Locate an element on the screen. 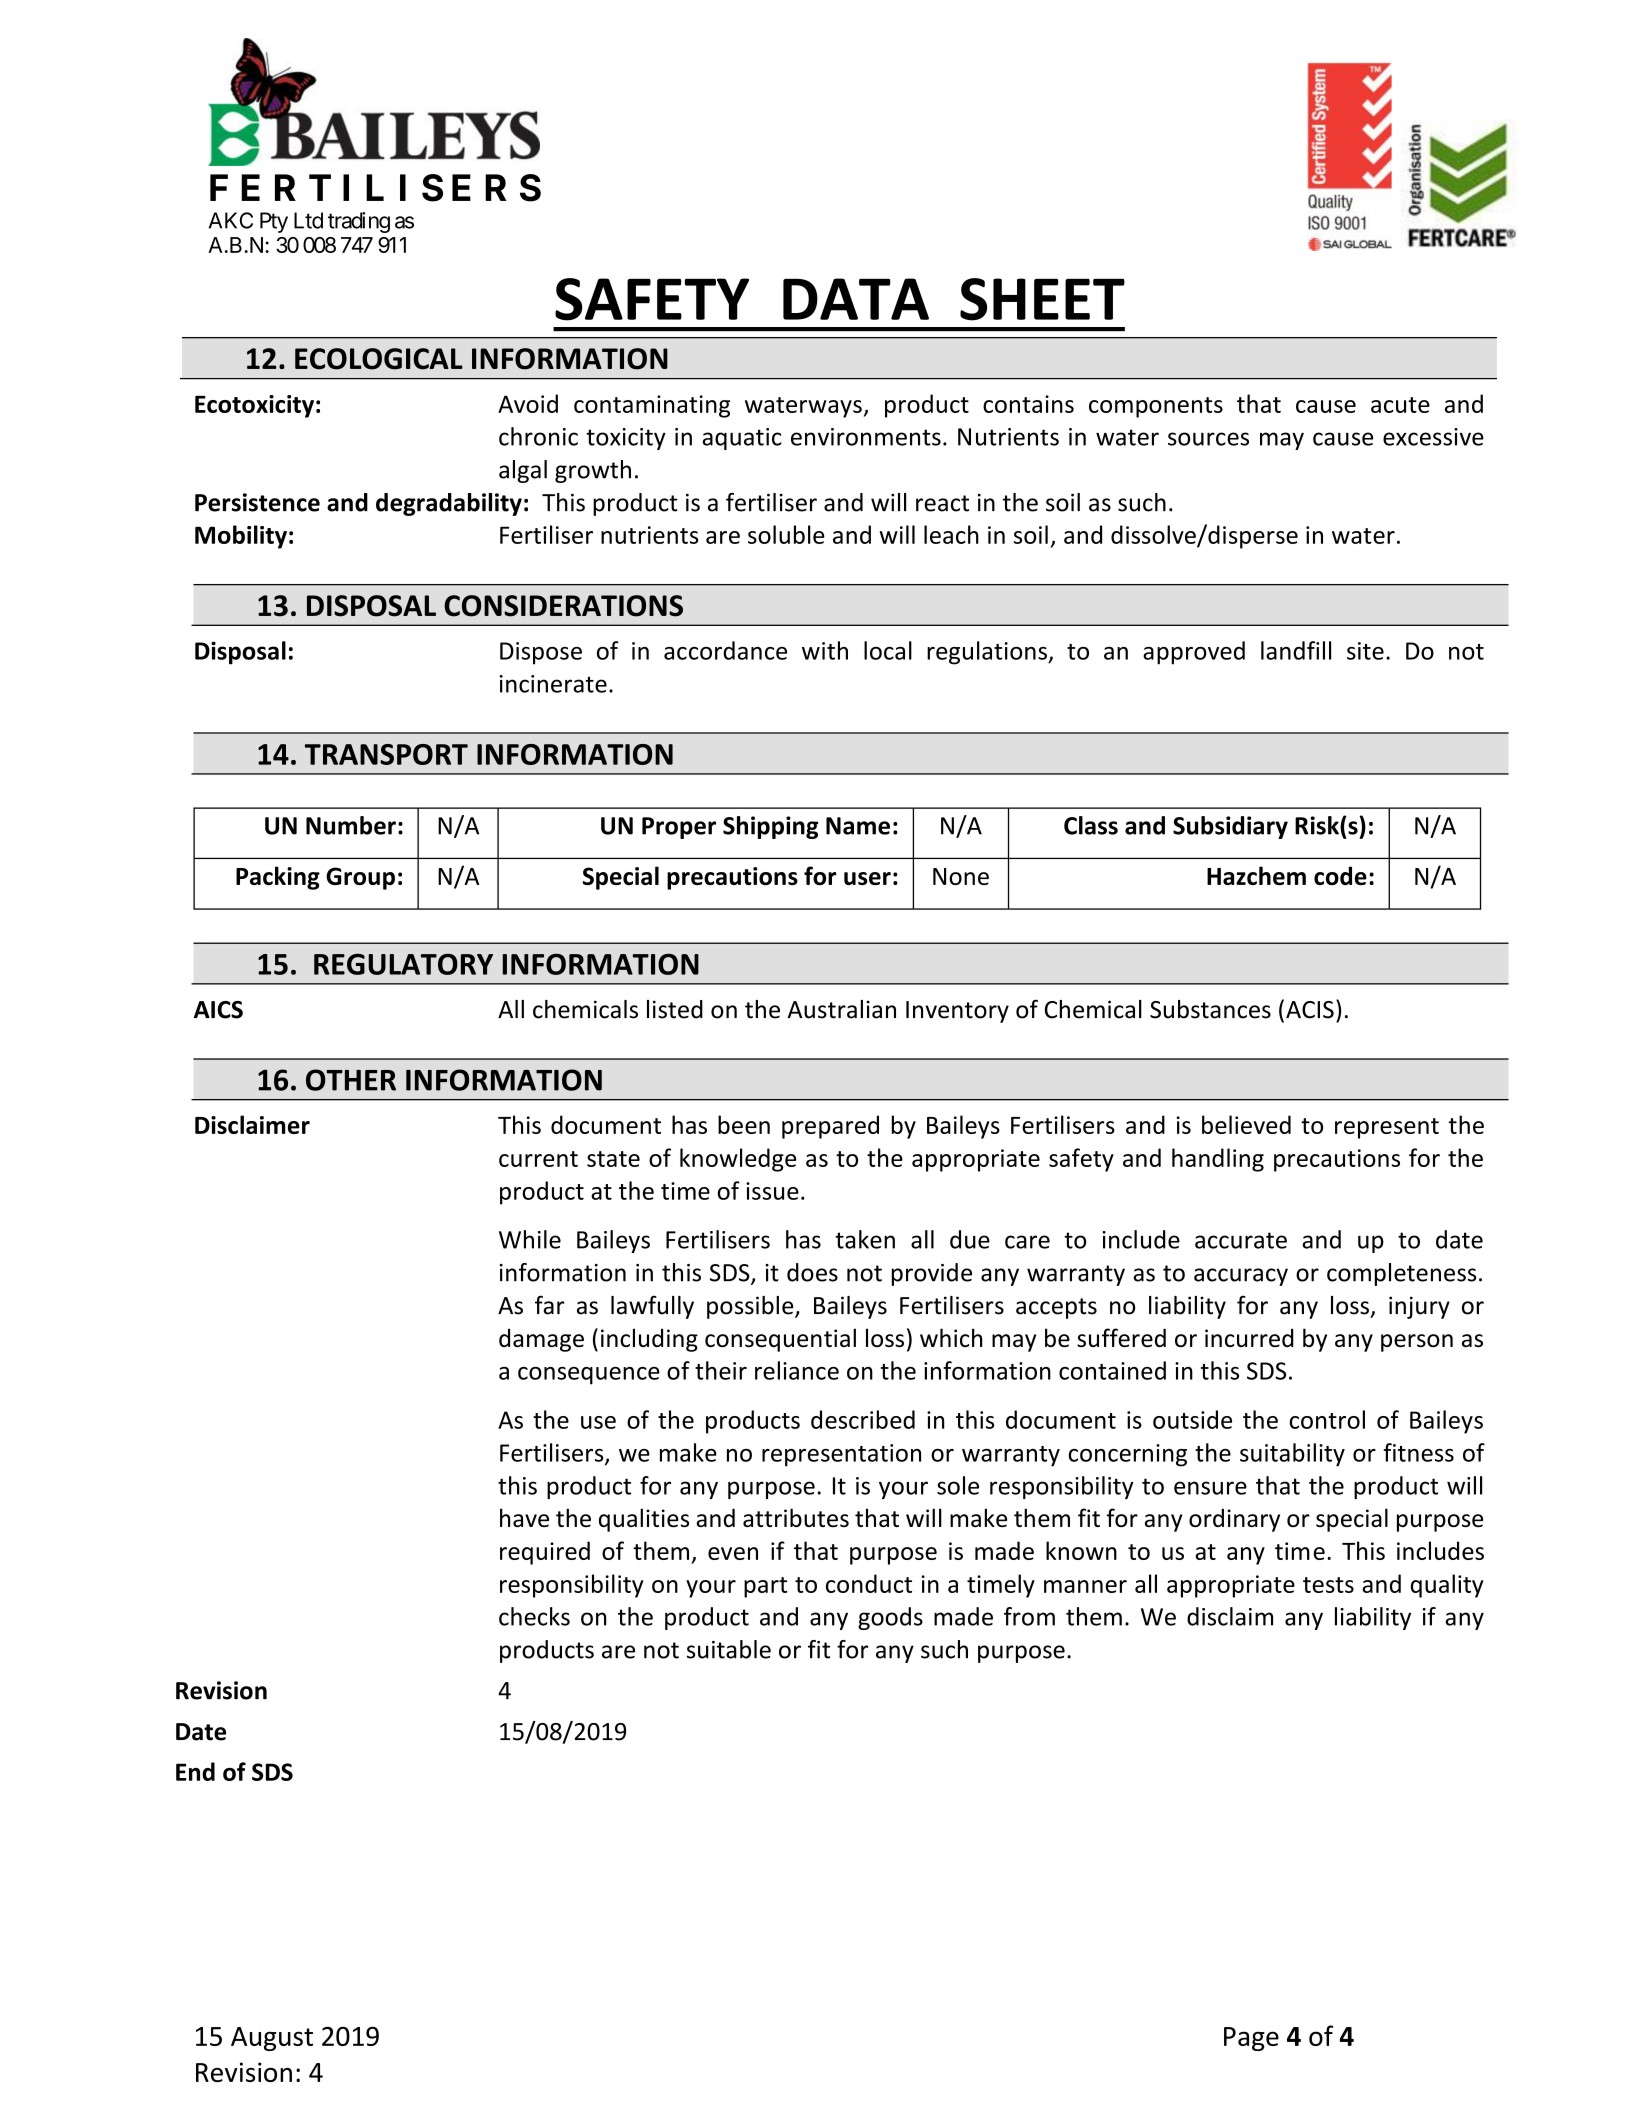 The height and width of the screenshot is (2128, 1644). DATA is located at coordinates (856, 299).
